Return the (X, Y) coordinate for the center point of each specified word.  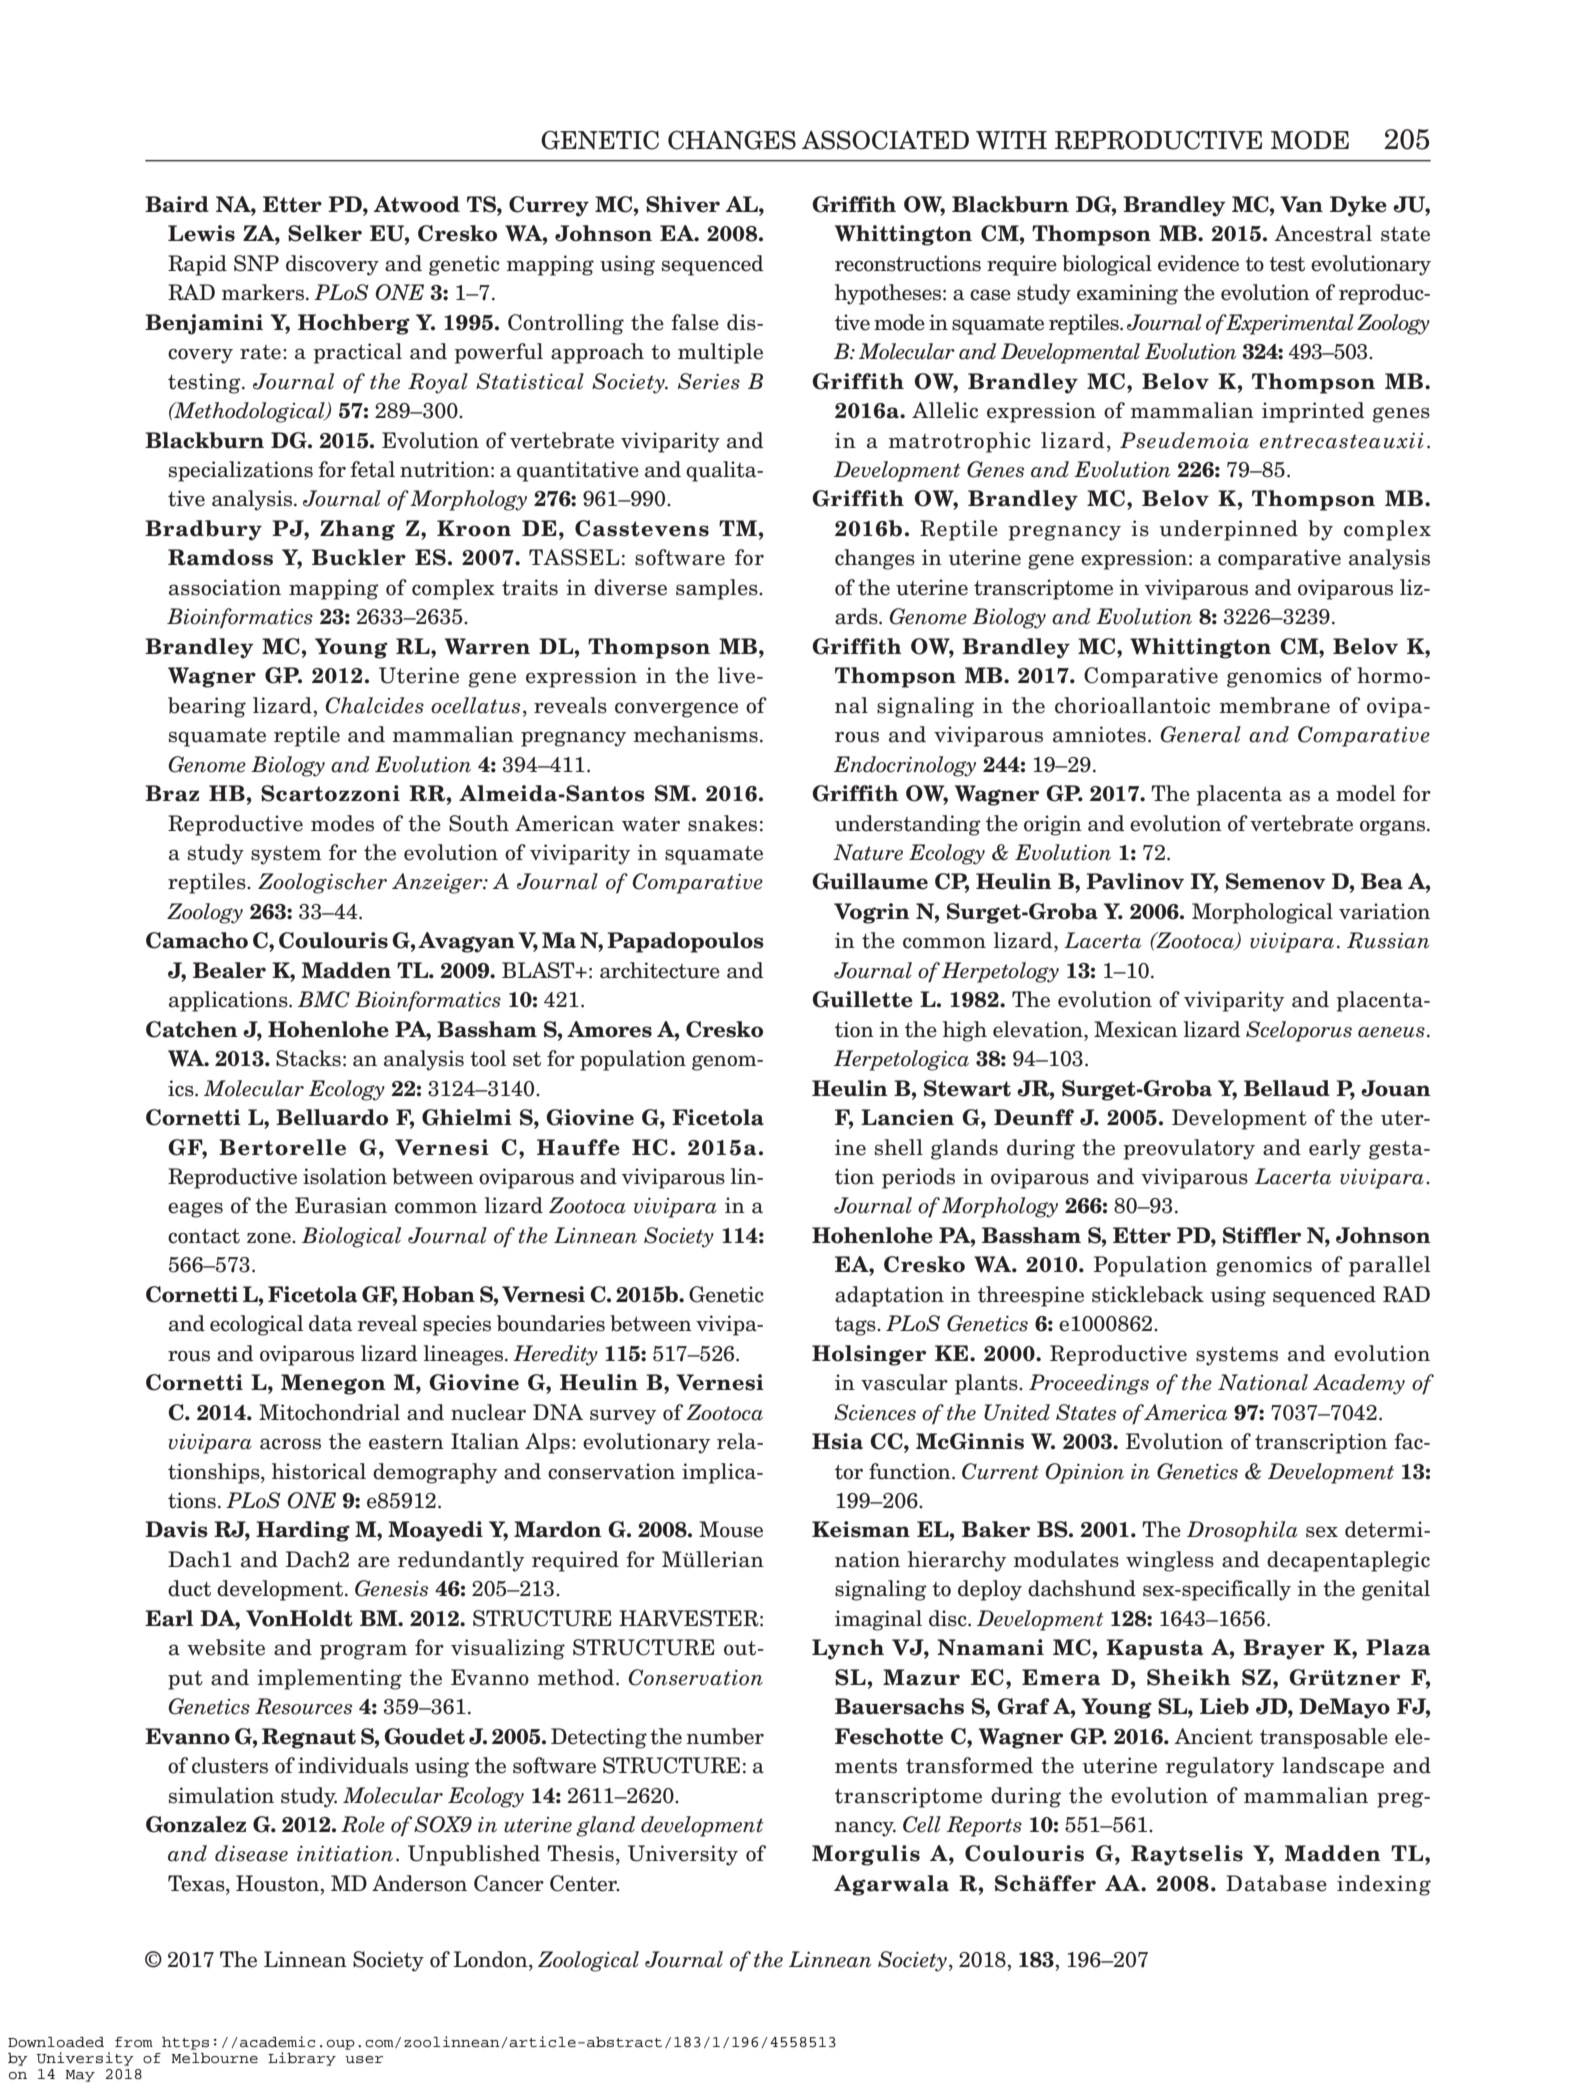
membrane (1275, 705)
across (290, 1444)
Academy (1359, 1384)
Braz (172, 793)
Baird (177, 204)
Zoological (588, 1961)
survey (623, 1417)
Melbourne (215, 2058)
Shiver (683, 204)
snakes (722, 823)
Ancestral (1323, 233)
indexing (1384, 1885)
